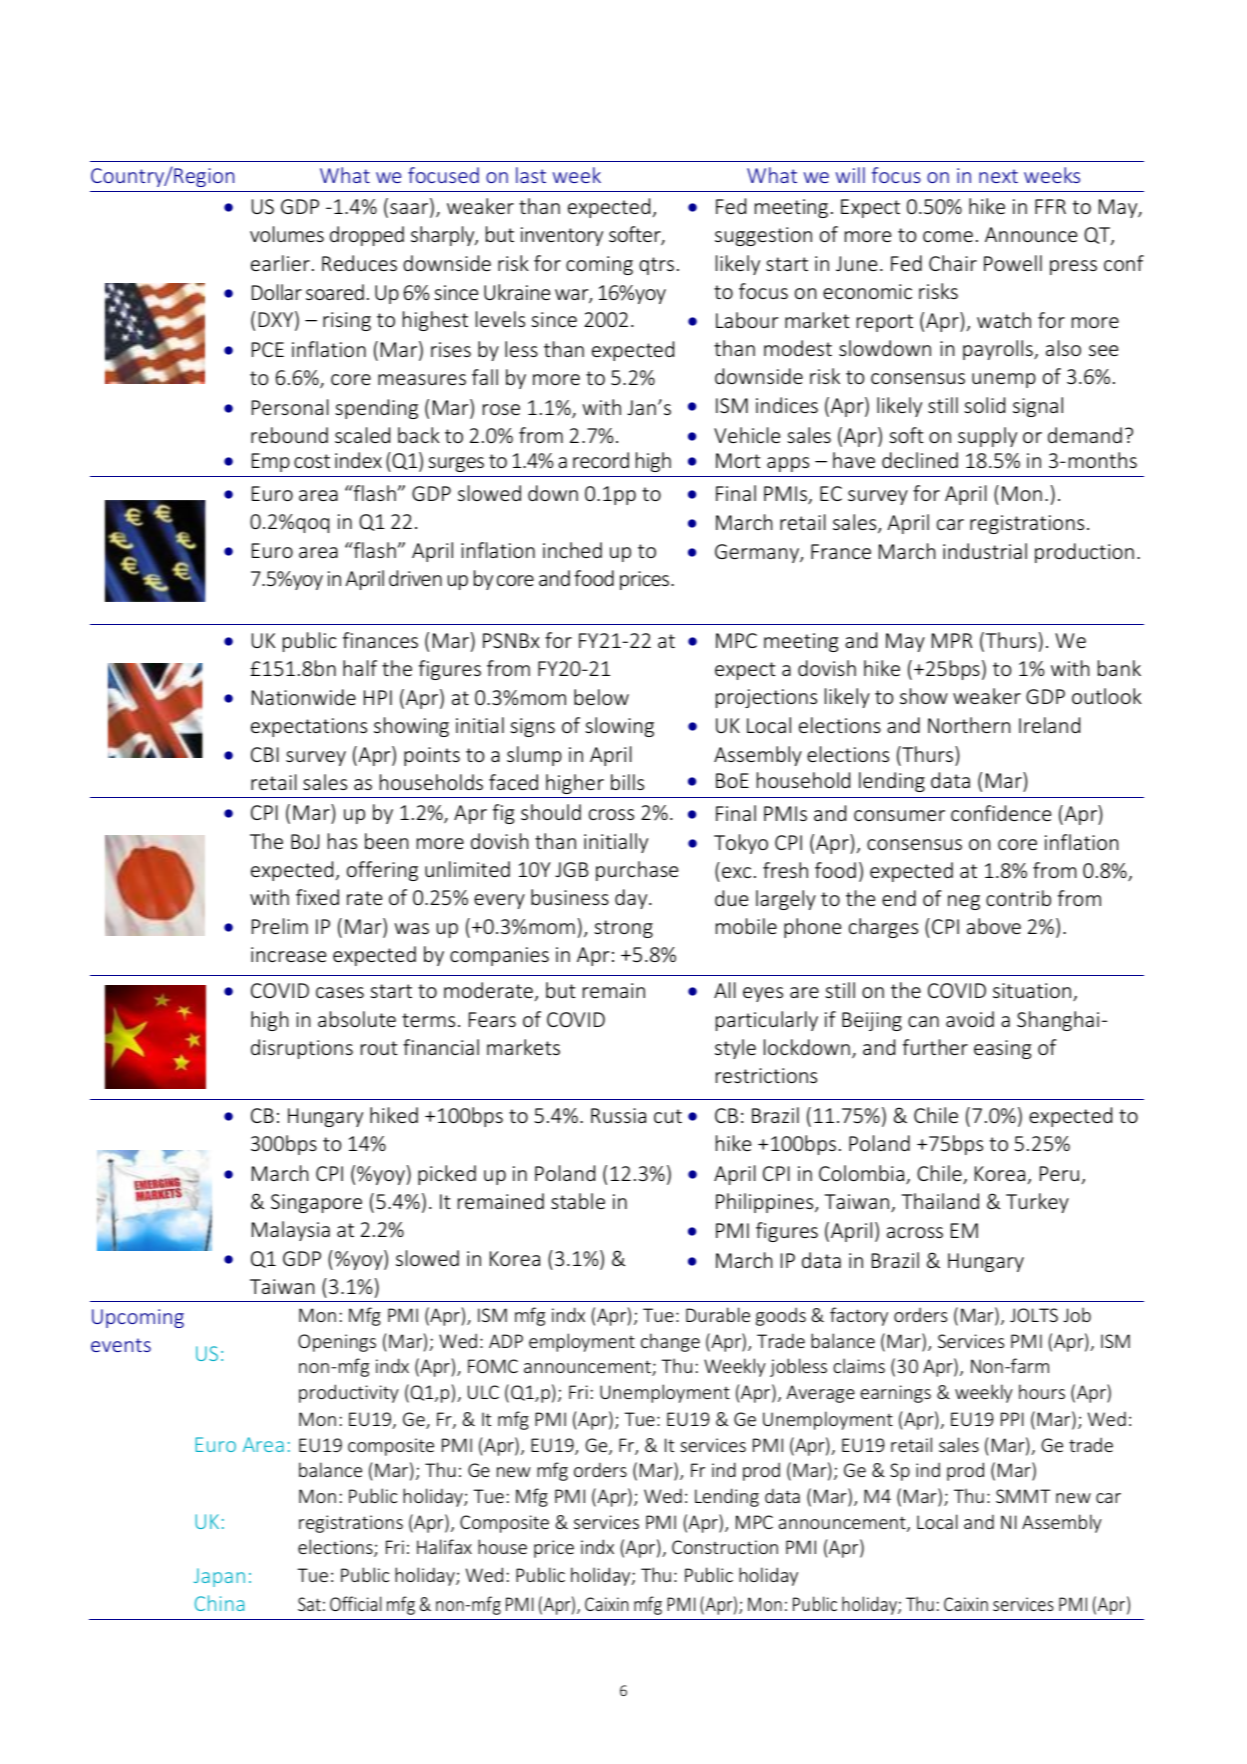 The width and height of the image is (1247, 1764). I want to click on inventory, so click(562, 236).
